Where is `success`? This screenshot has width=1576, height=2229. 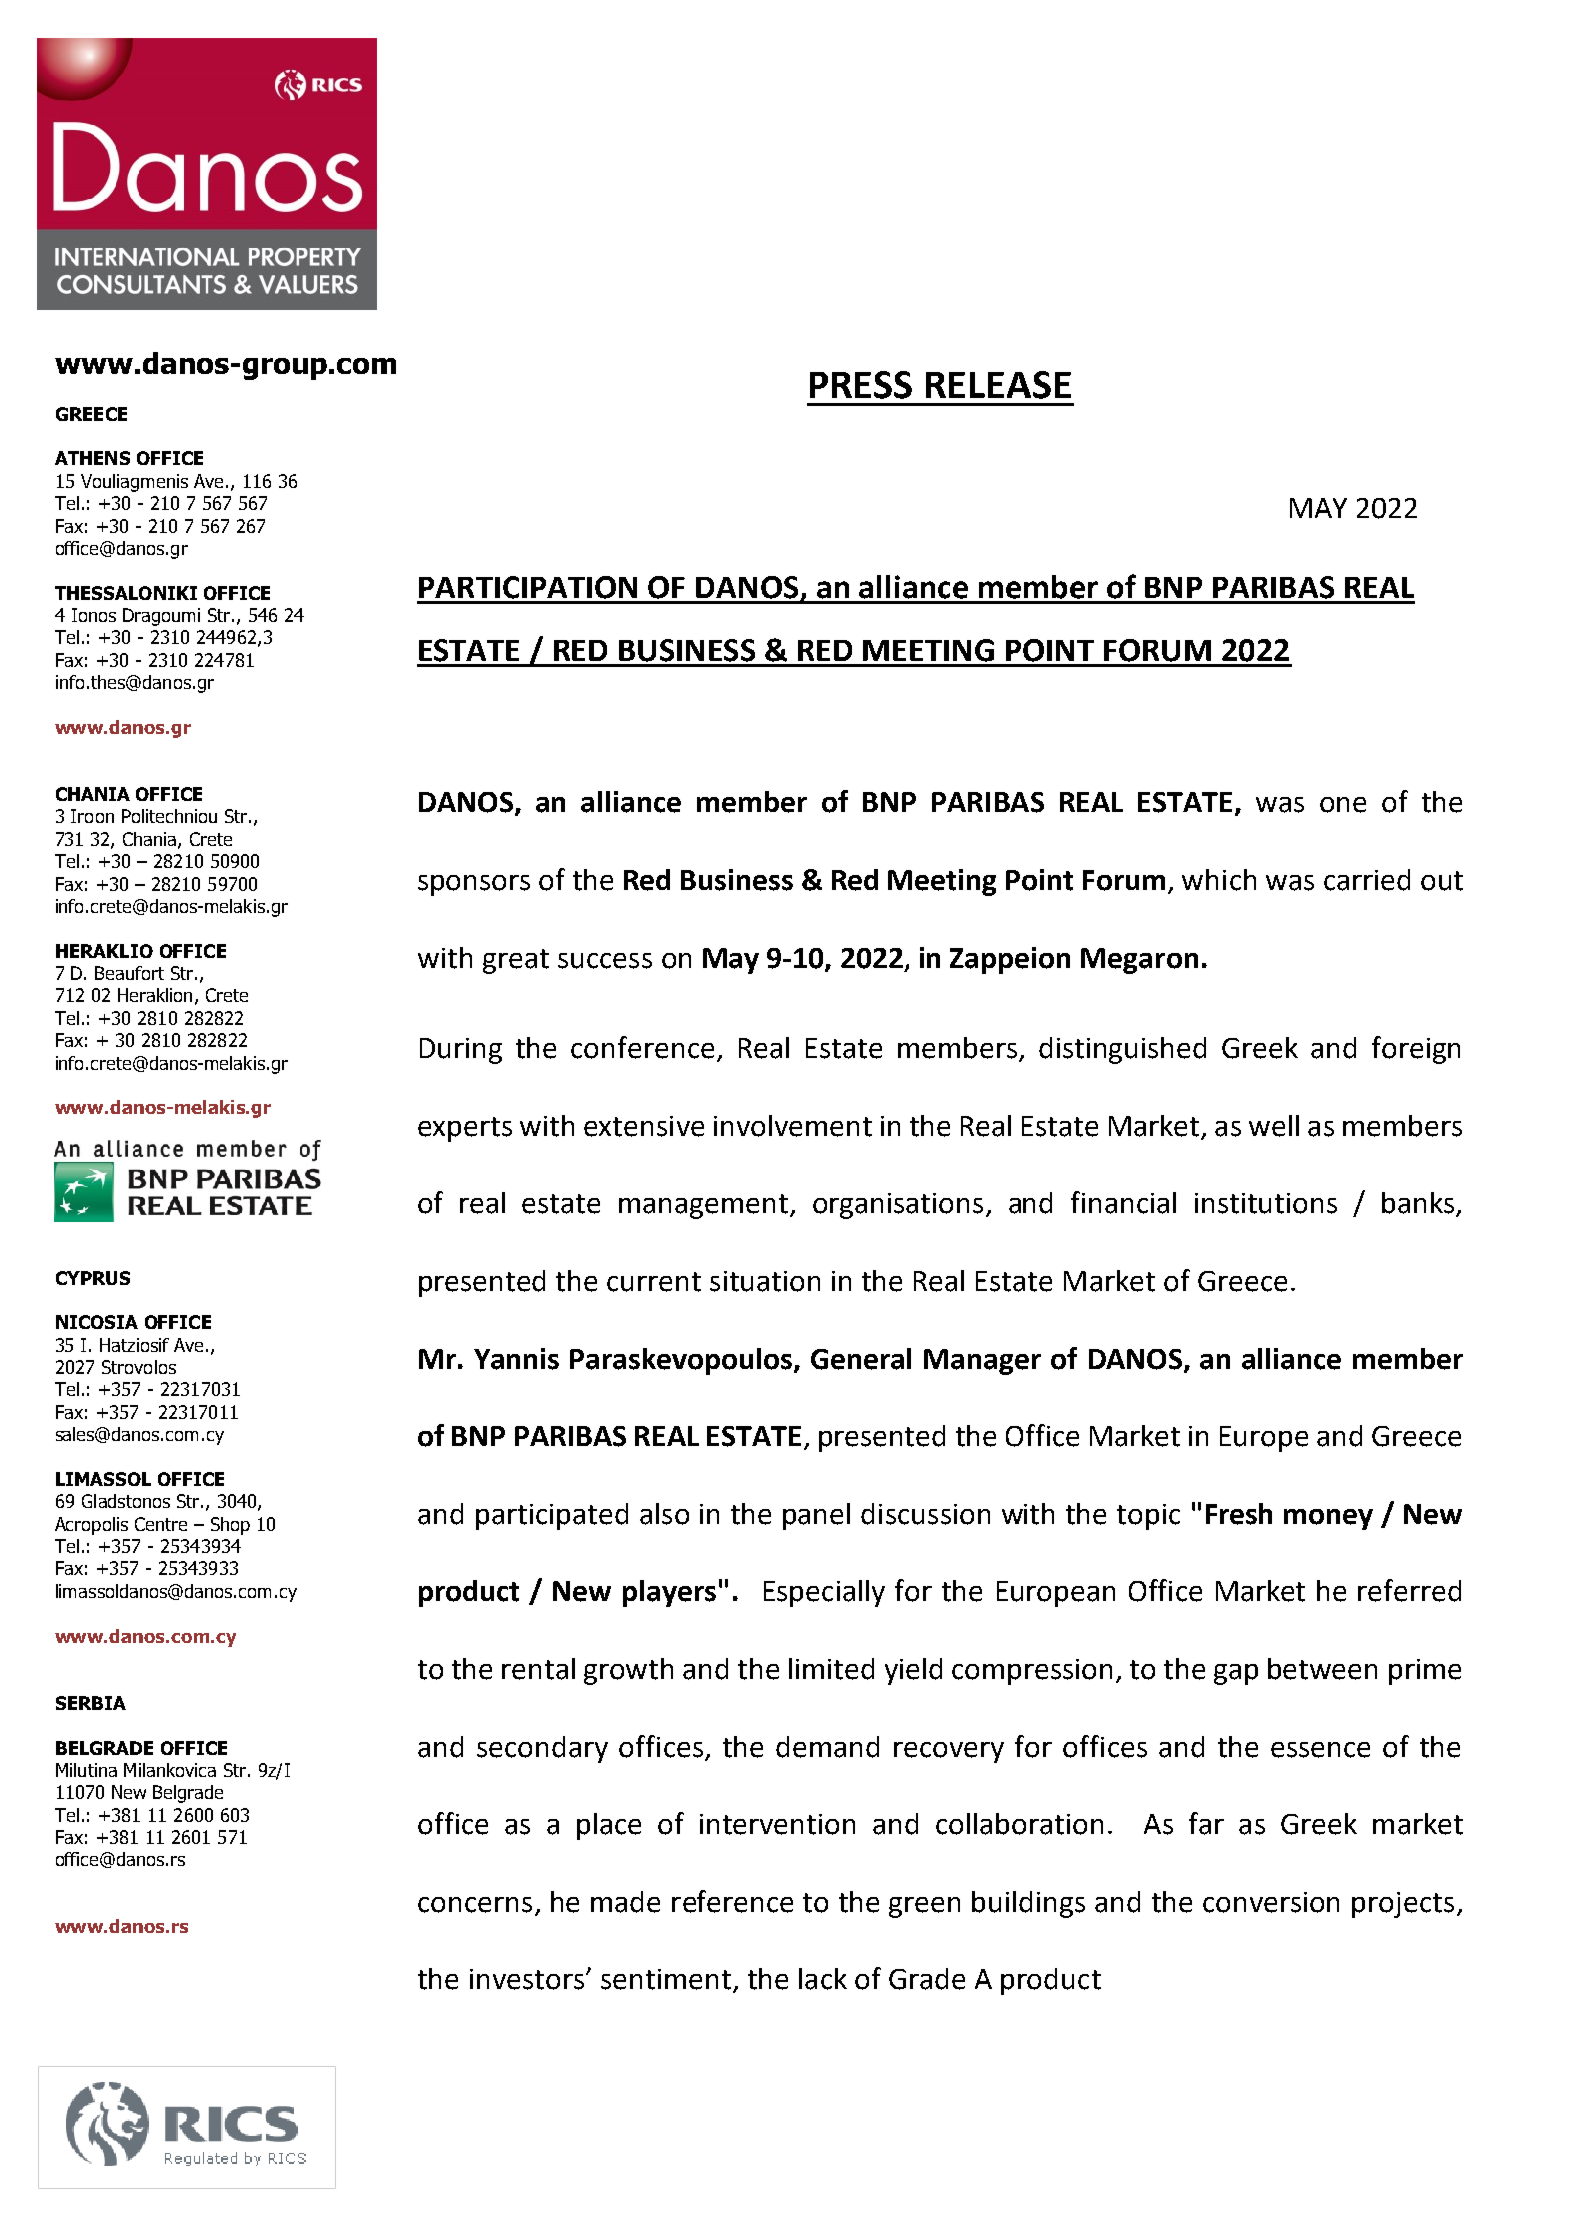 success is located at coordinates (605, 961).
